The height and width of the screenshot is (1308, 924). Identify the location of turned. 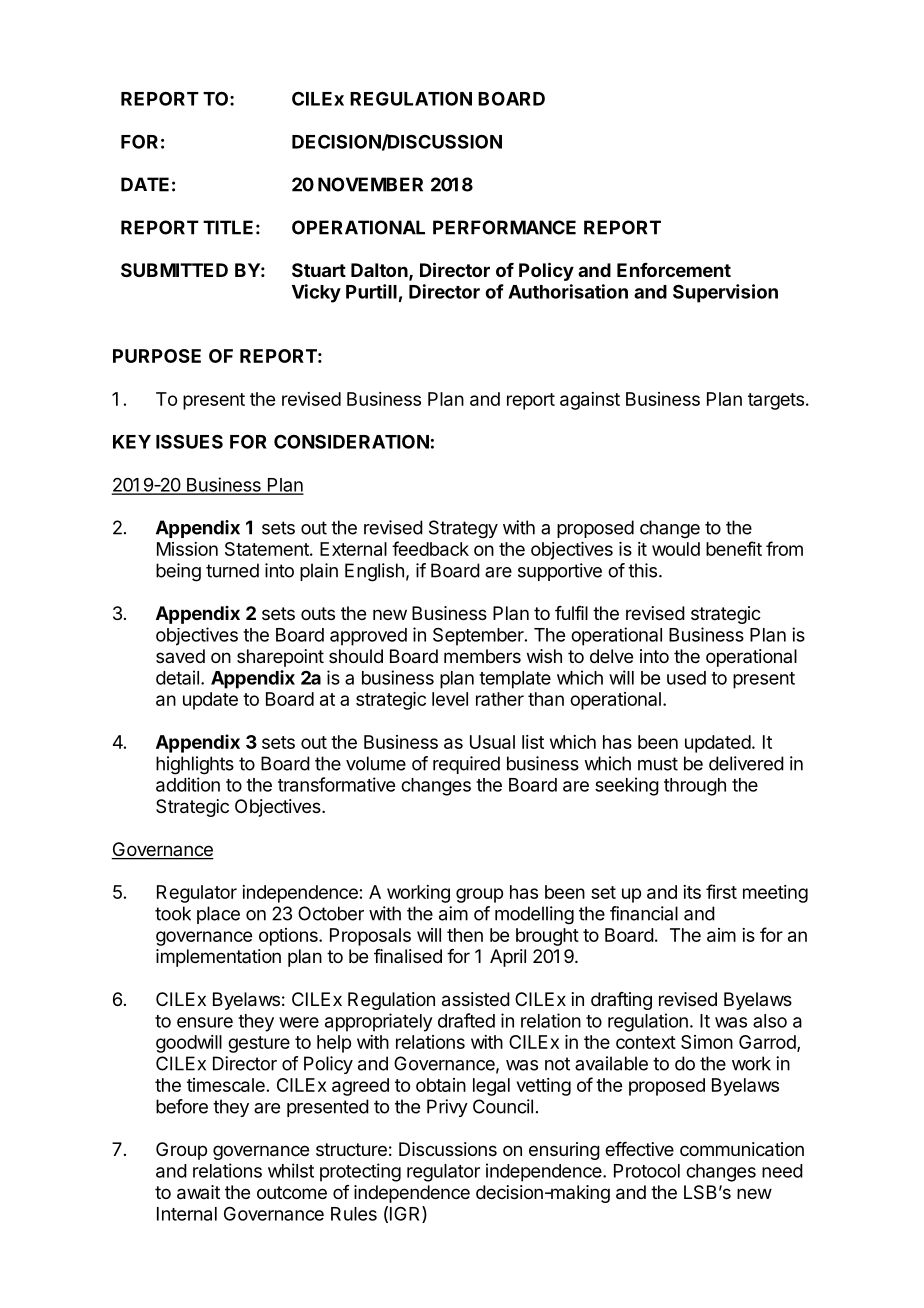
(232, 570).
